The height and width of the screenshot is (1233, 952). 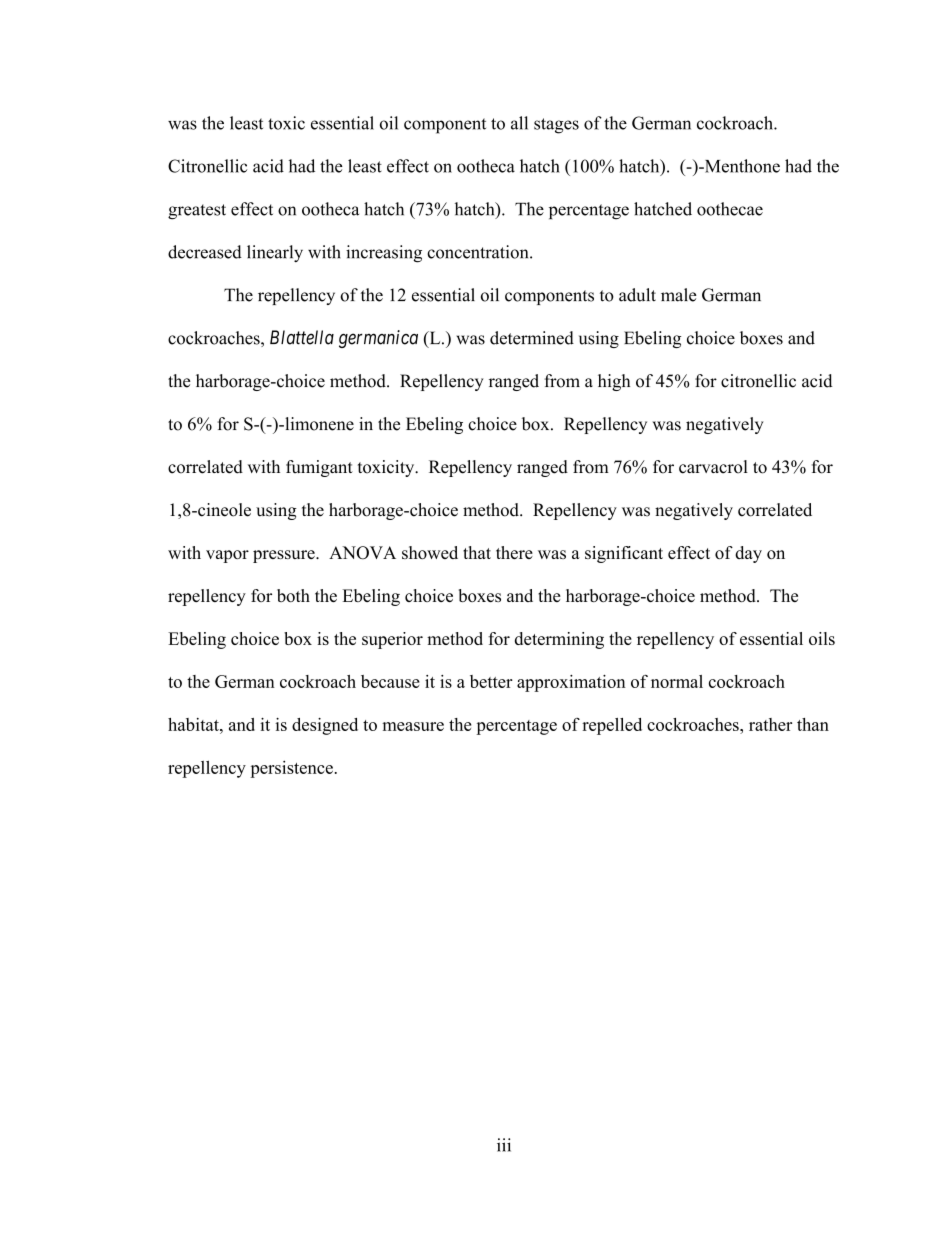 What do you see at coordinates (813, 724) in the screenshot?
I see `than` at bounding box center [813, 724].
